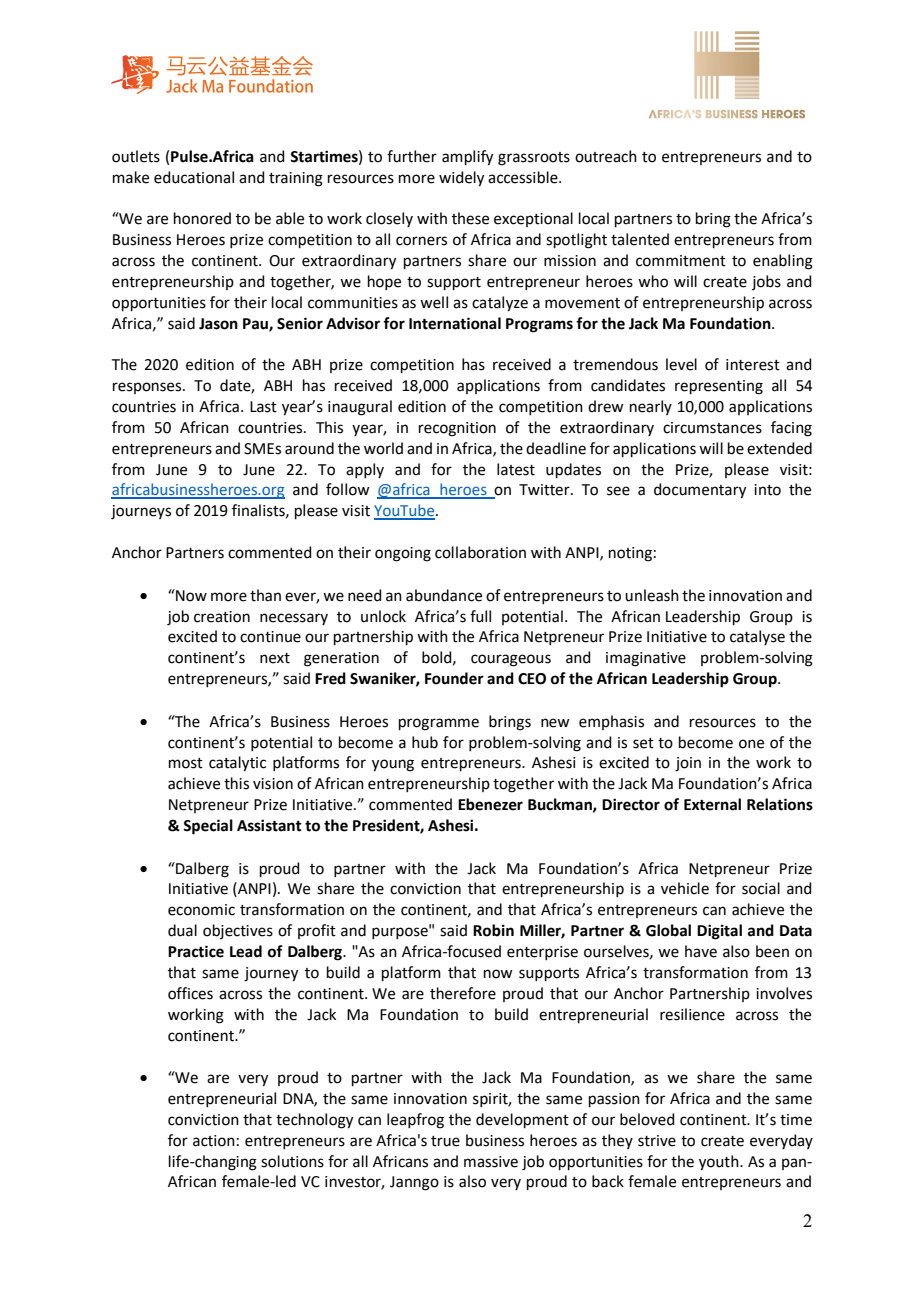 This document has width=924, height=1308. What do you see at coordinates (461, 179) in the document?
I see `widely` at bounding box center [461, 179].
